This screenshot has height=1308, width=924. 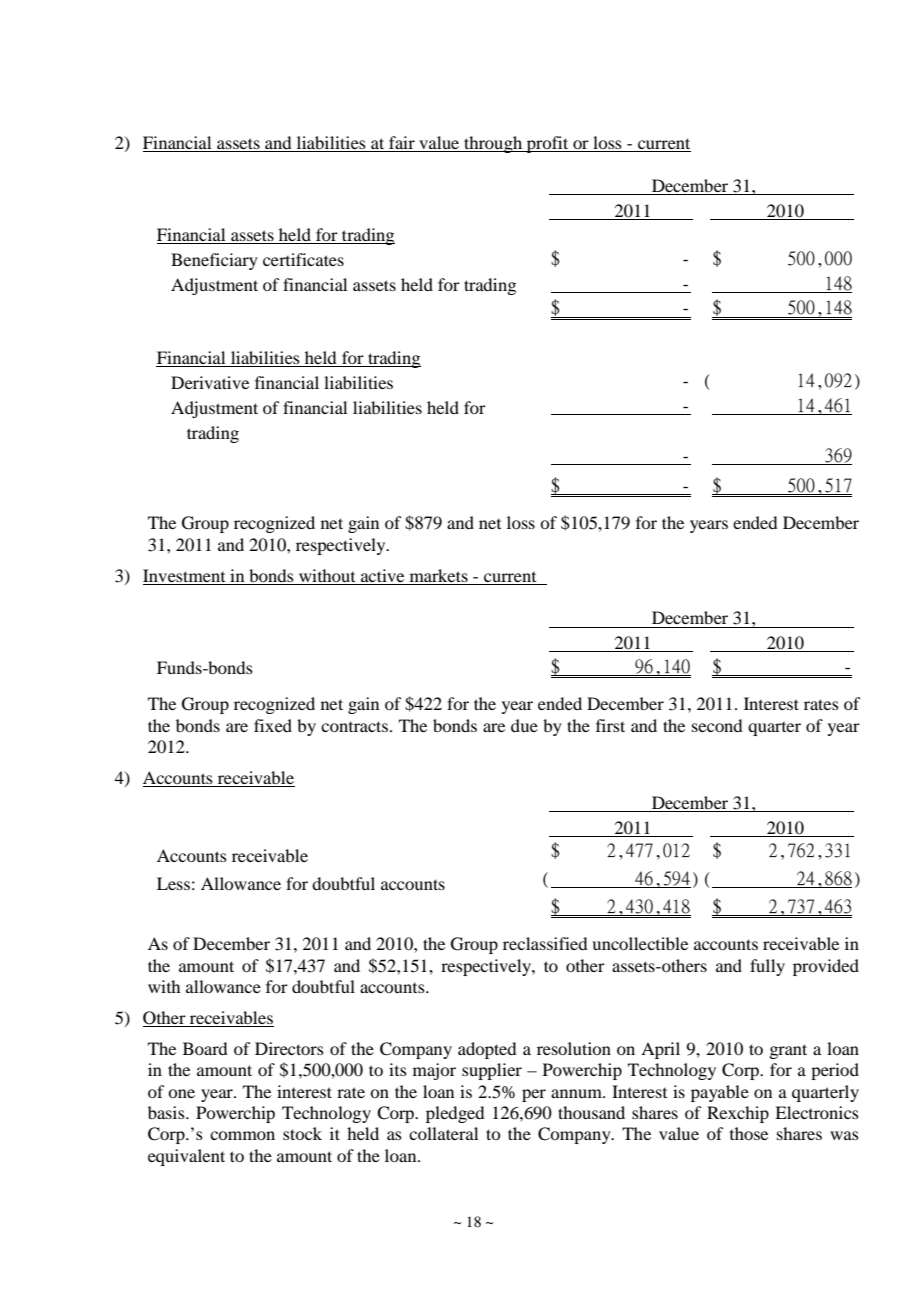 What do you see at coordinates (524, 725) in the screenshot?
I see `due` at bounding box center [524, 725].
